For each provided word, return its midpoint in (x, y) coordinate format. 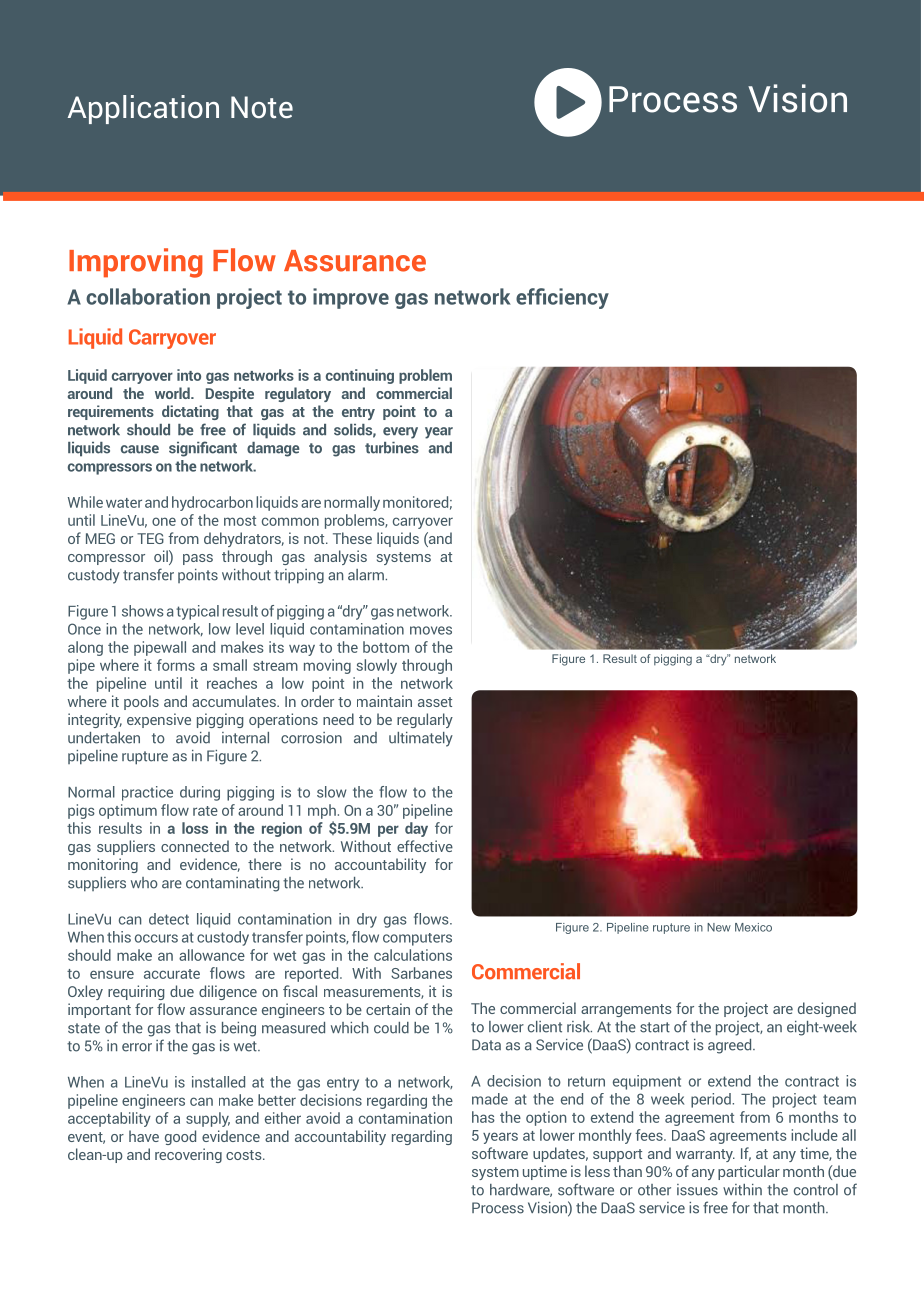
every (400, 433)
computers (417, 939)
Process (498, 1208)
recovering (188, 1155)
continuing (360, 376)
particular (749, 1172)
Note (262, 107)
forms (176, 665)
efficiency (562, 298)
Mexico (753, 927)
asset (435, 702)
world (173, 393)
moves (431, 630)
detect (169, 919)
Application (143, 109)
